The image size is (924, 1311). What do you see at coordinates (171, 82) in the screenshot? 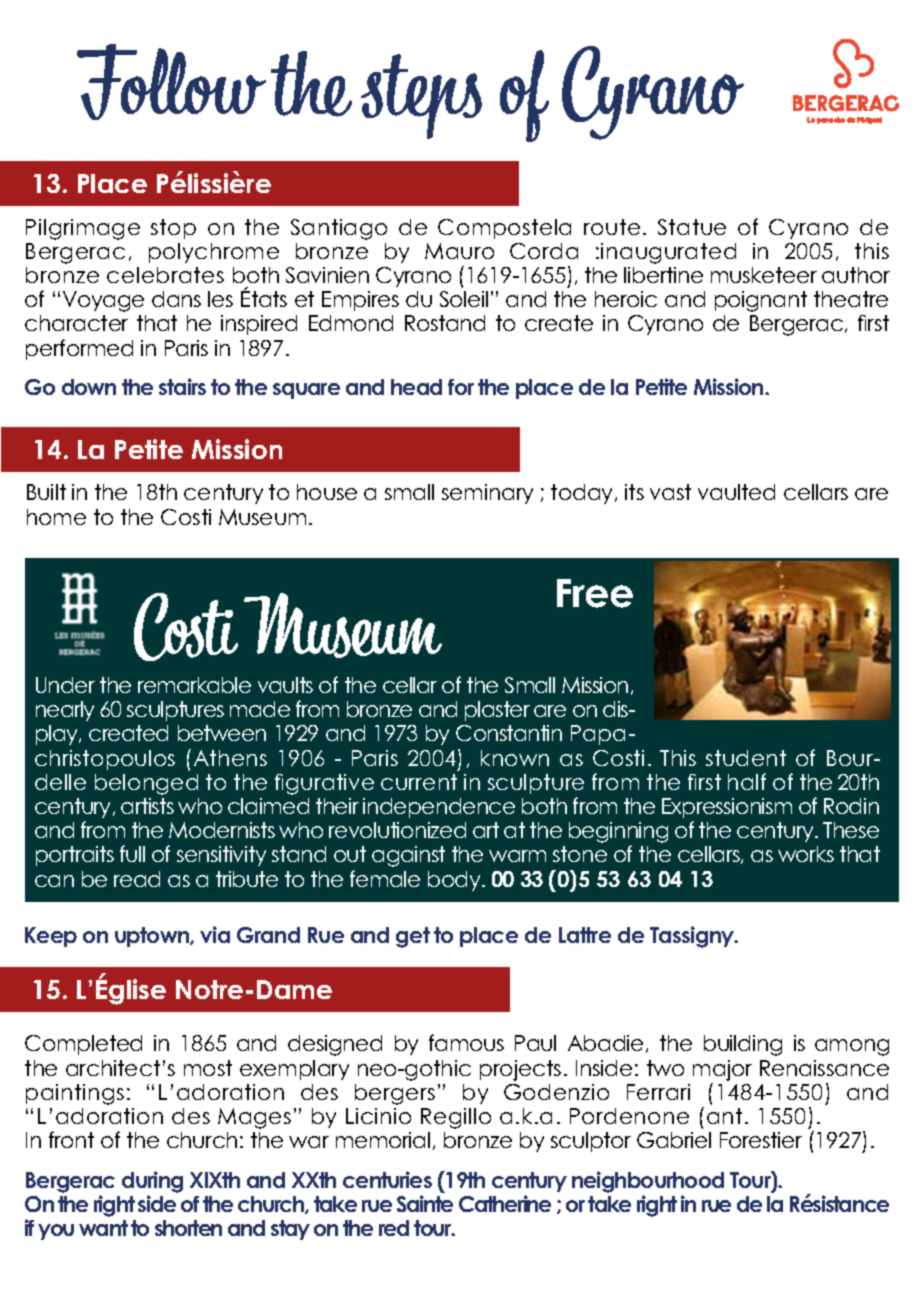
I see `Follow` at bounding box center [171, 82].
